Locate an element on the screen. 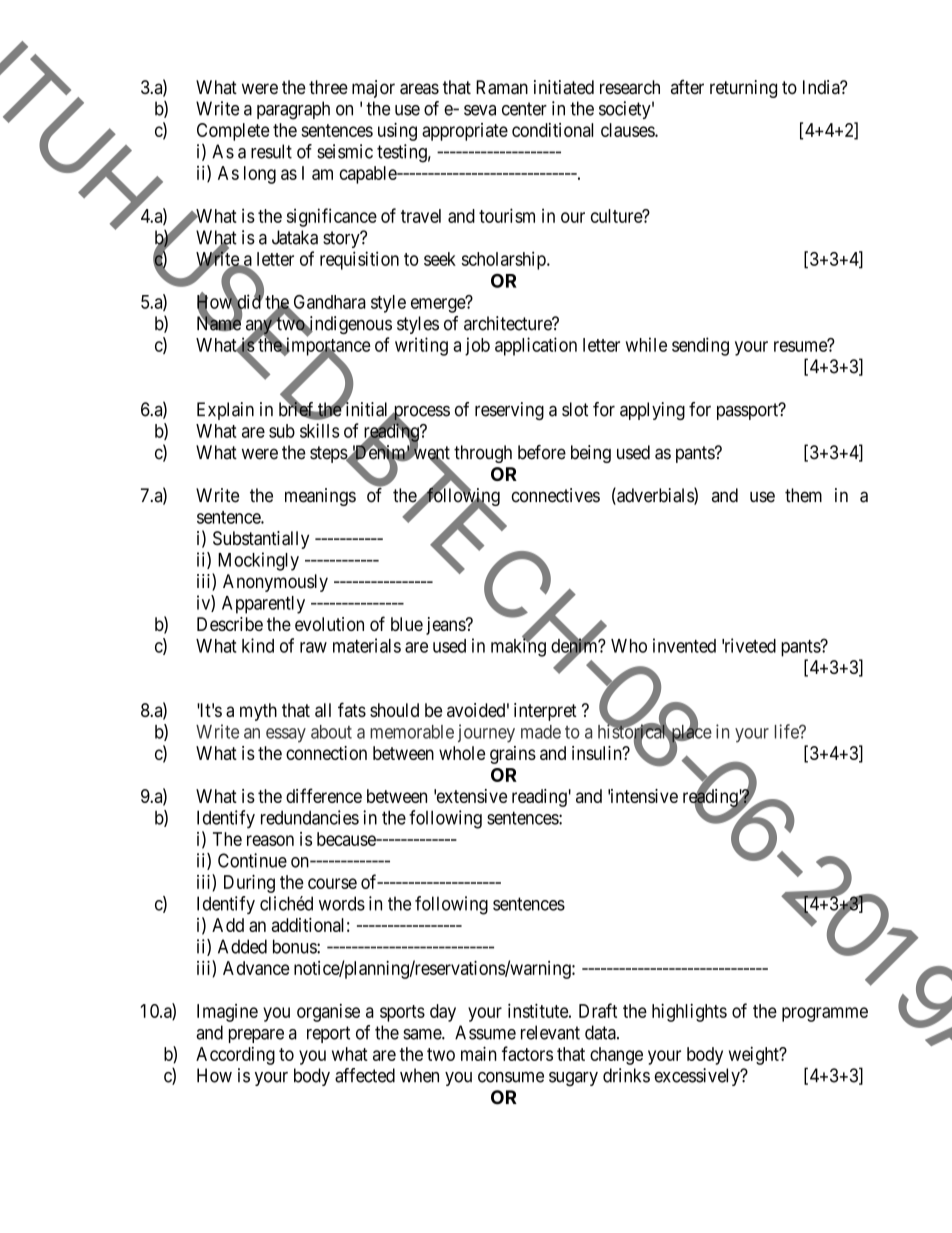 The image size is (952, 1233). prepare is located at coordinates (256, 1036).
